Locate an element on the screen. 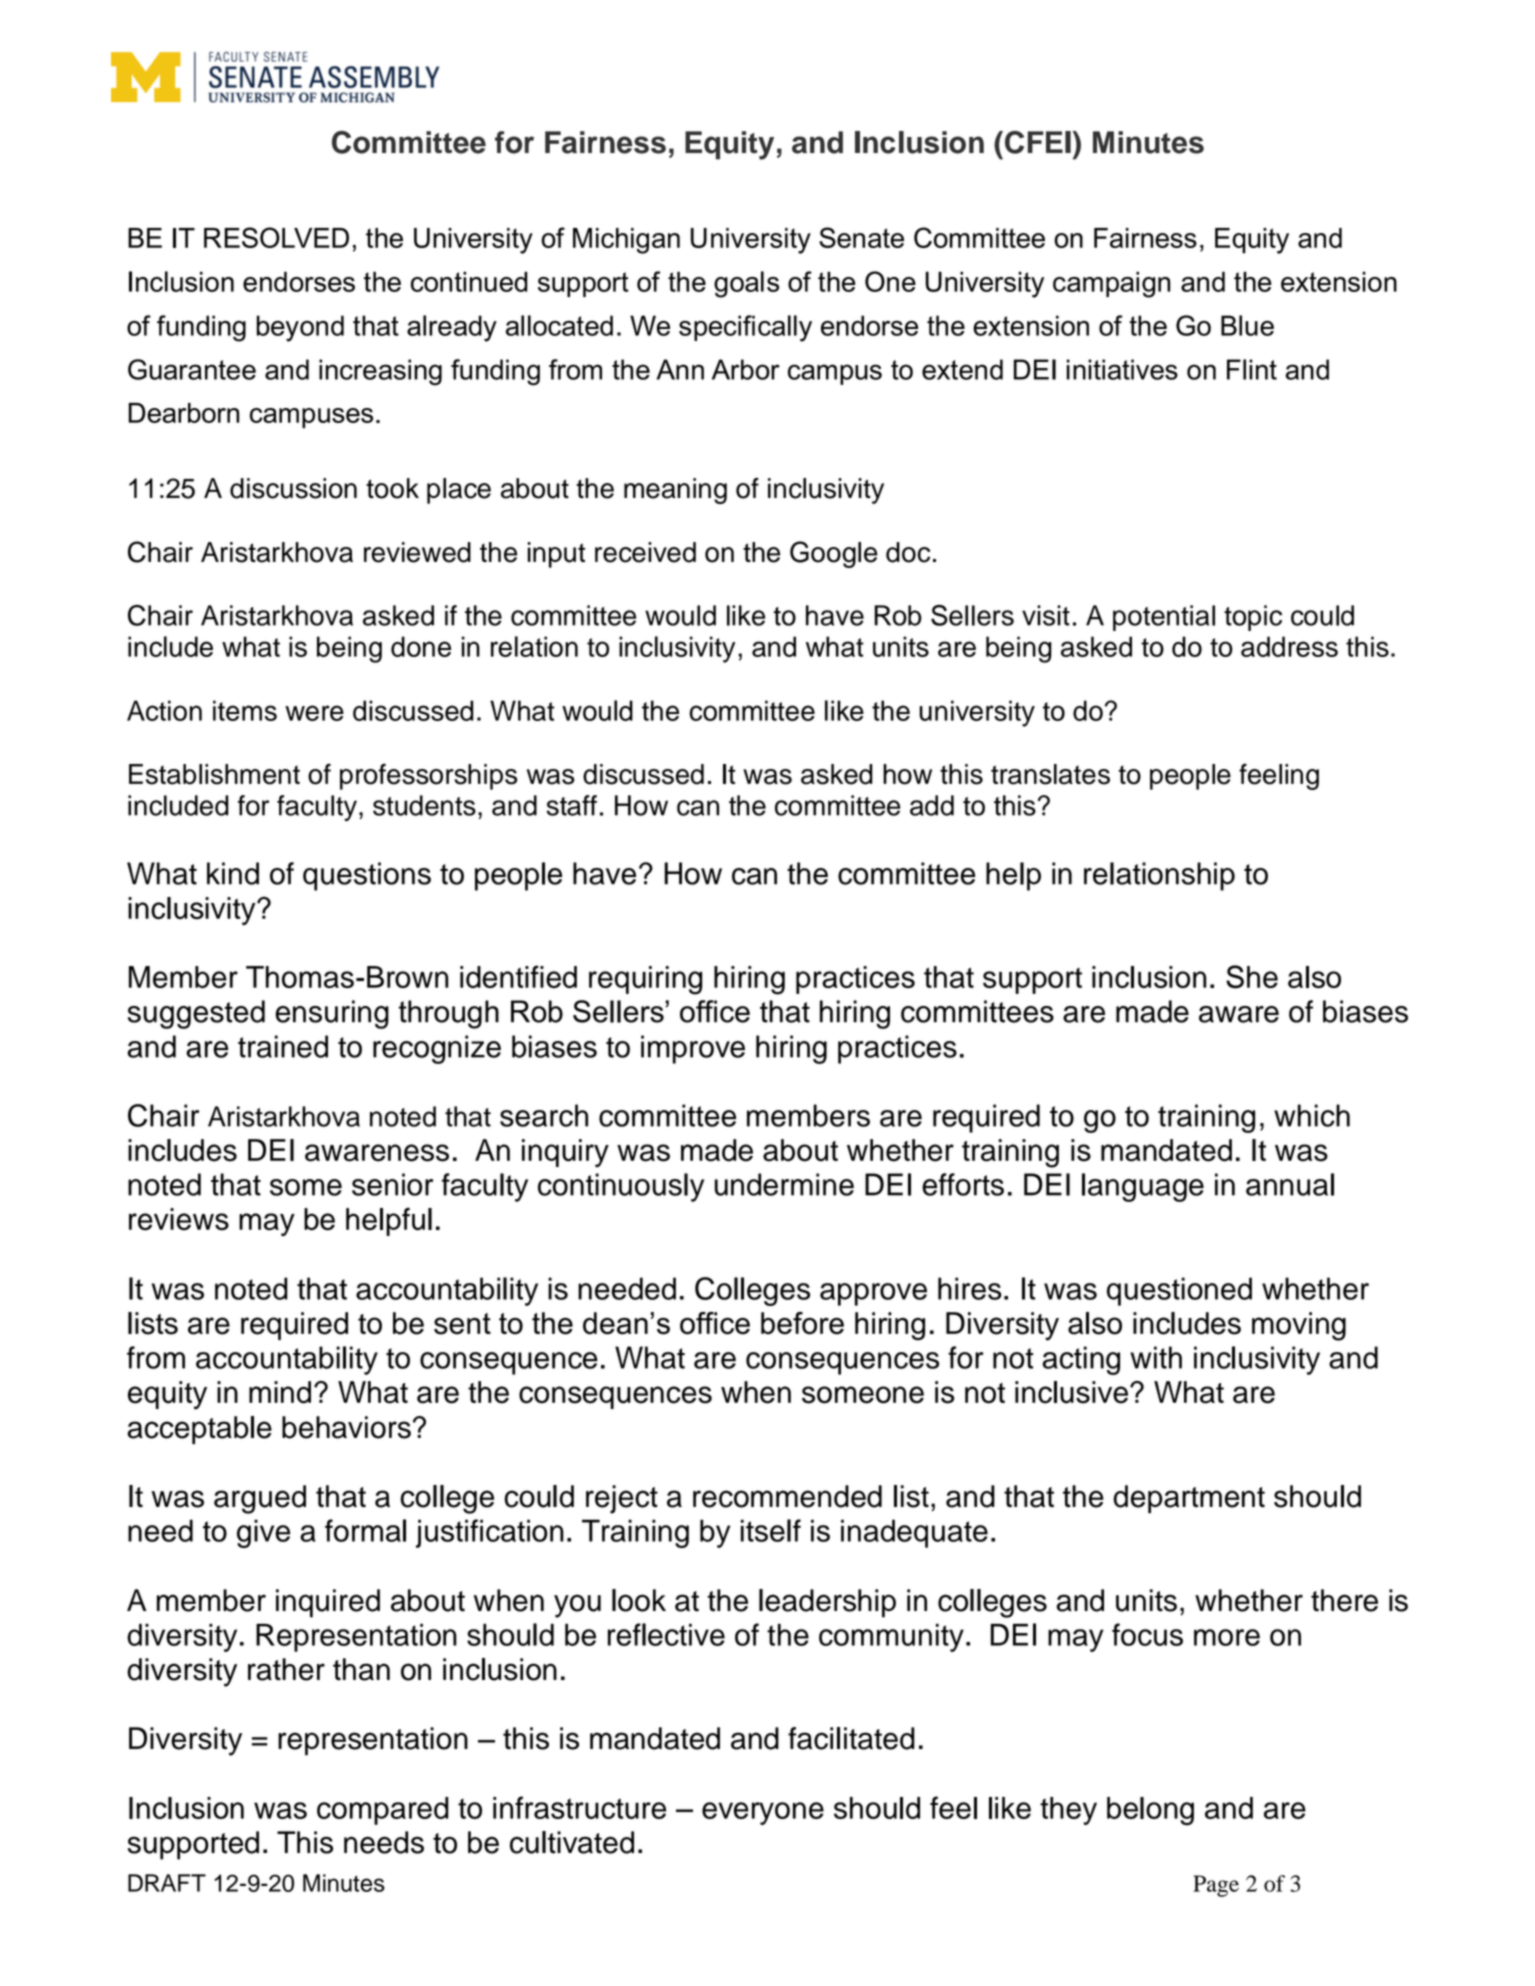  compared is located at coordinates (383, 1811).
